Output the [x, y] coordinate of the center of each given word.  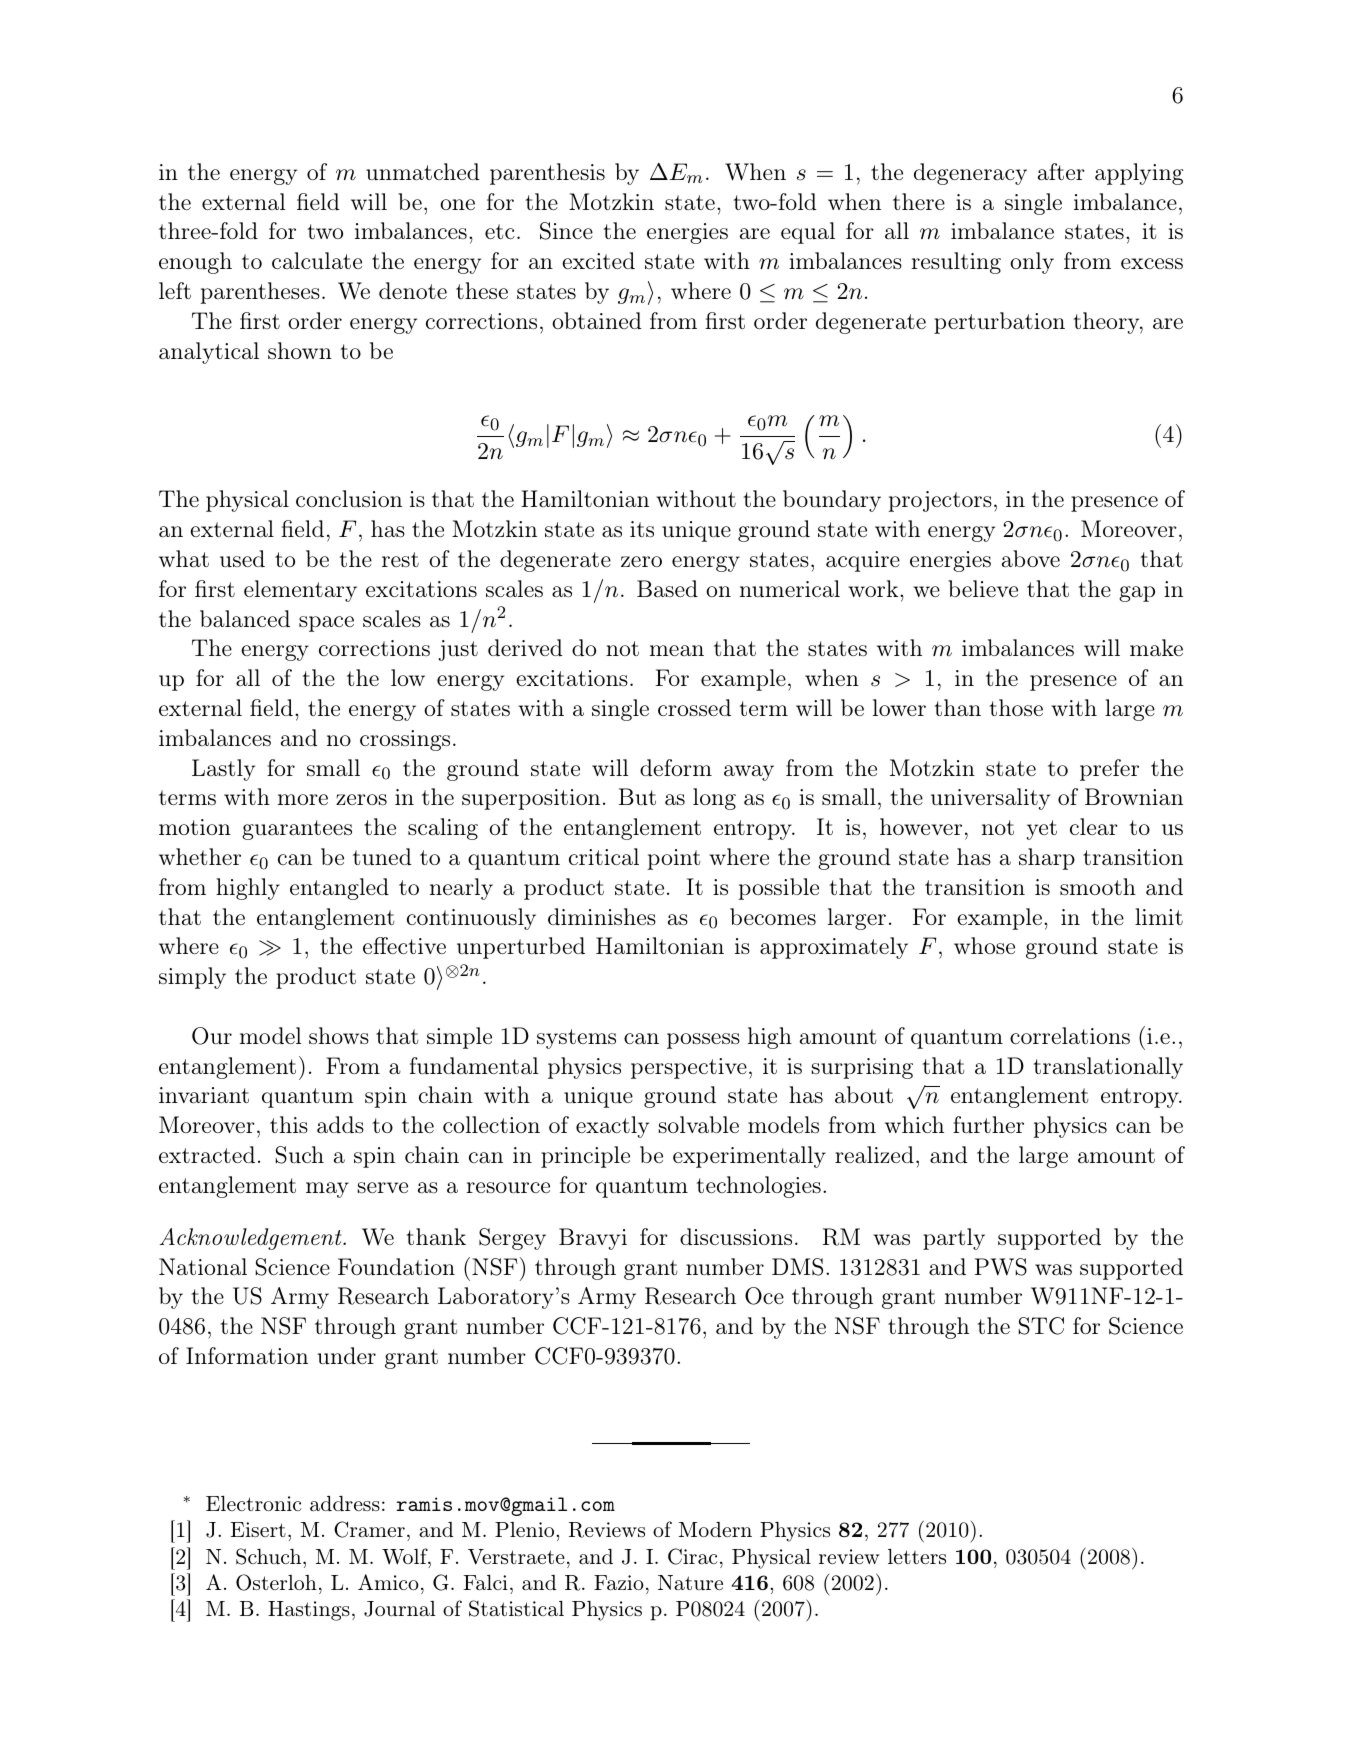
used [242, 558]
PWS [1001, 1267]
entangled [339, 889]
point [674, 859]
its [642, 529]
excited [598, 260]
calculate [317, 260]
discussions [736, 1236]
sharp [1047, 859]
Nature [690, 1582]
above [1031, 559]
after [1061, 172]
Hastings [309, 1611]
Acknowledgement [252, 1239]
